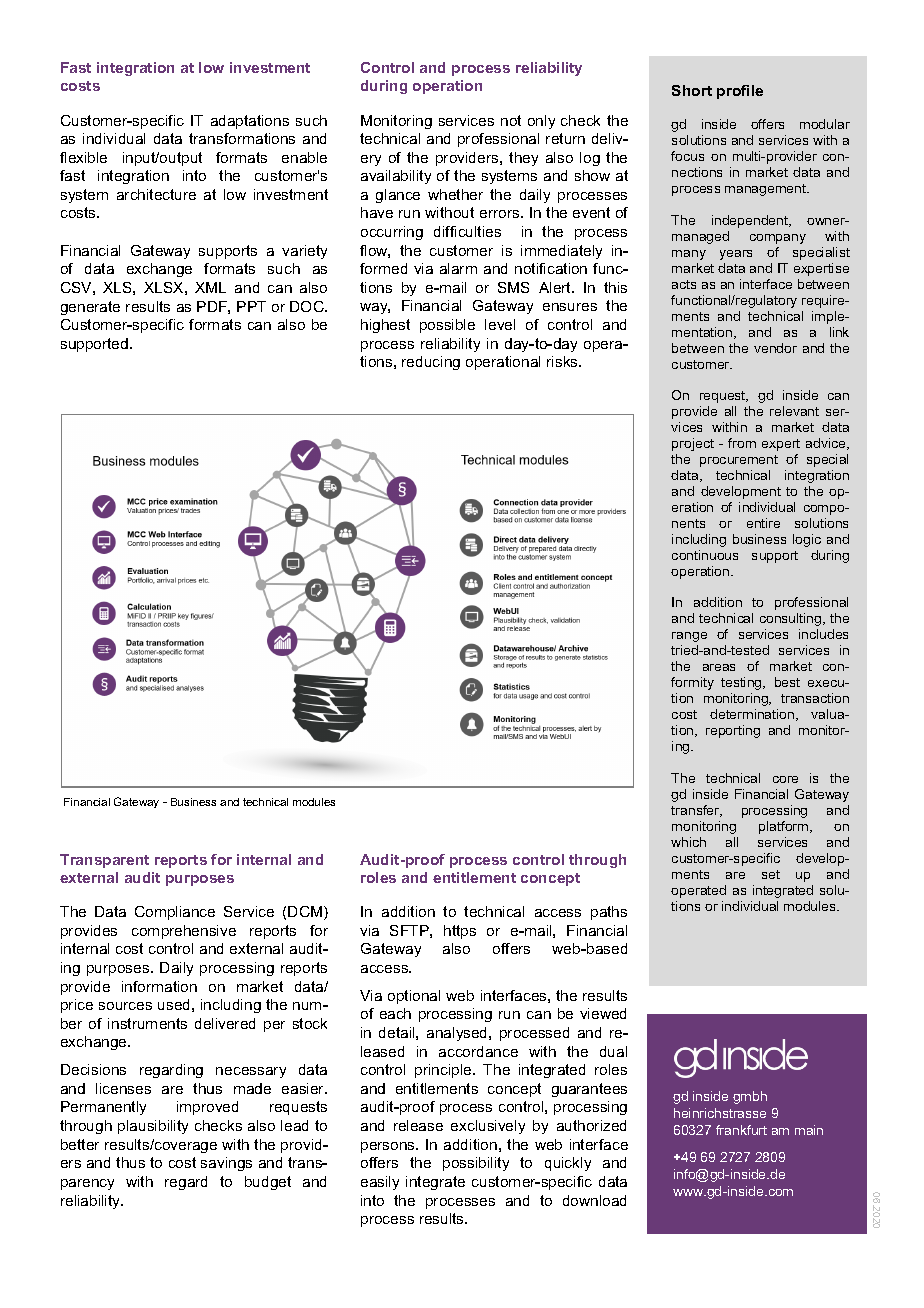 The image size is (924, 1308). Describe the element at coordinates (689, 637) in the screenshot. I see `range` at that location.
